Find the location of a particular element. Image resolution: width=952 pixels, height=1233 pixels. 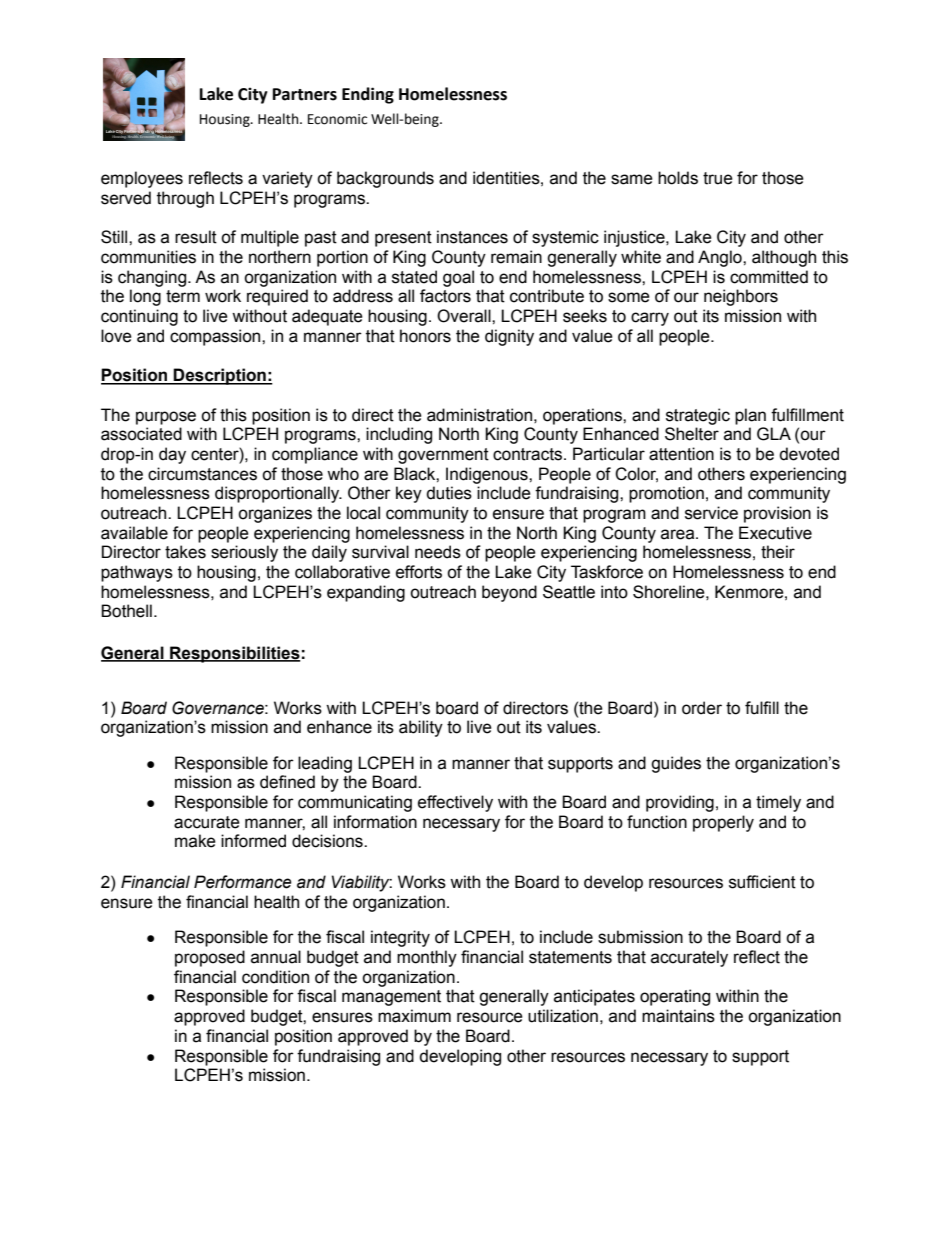

needs is located at coordinates (438, 552).
